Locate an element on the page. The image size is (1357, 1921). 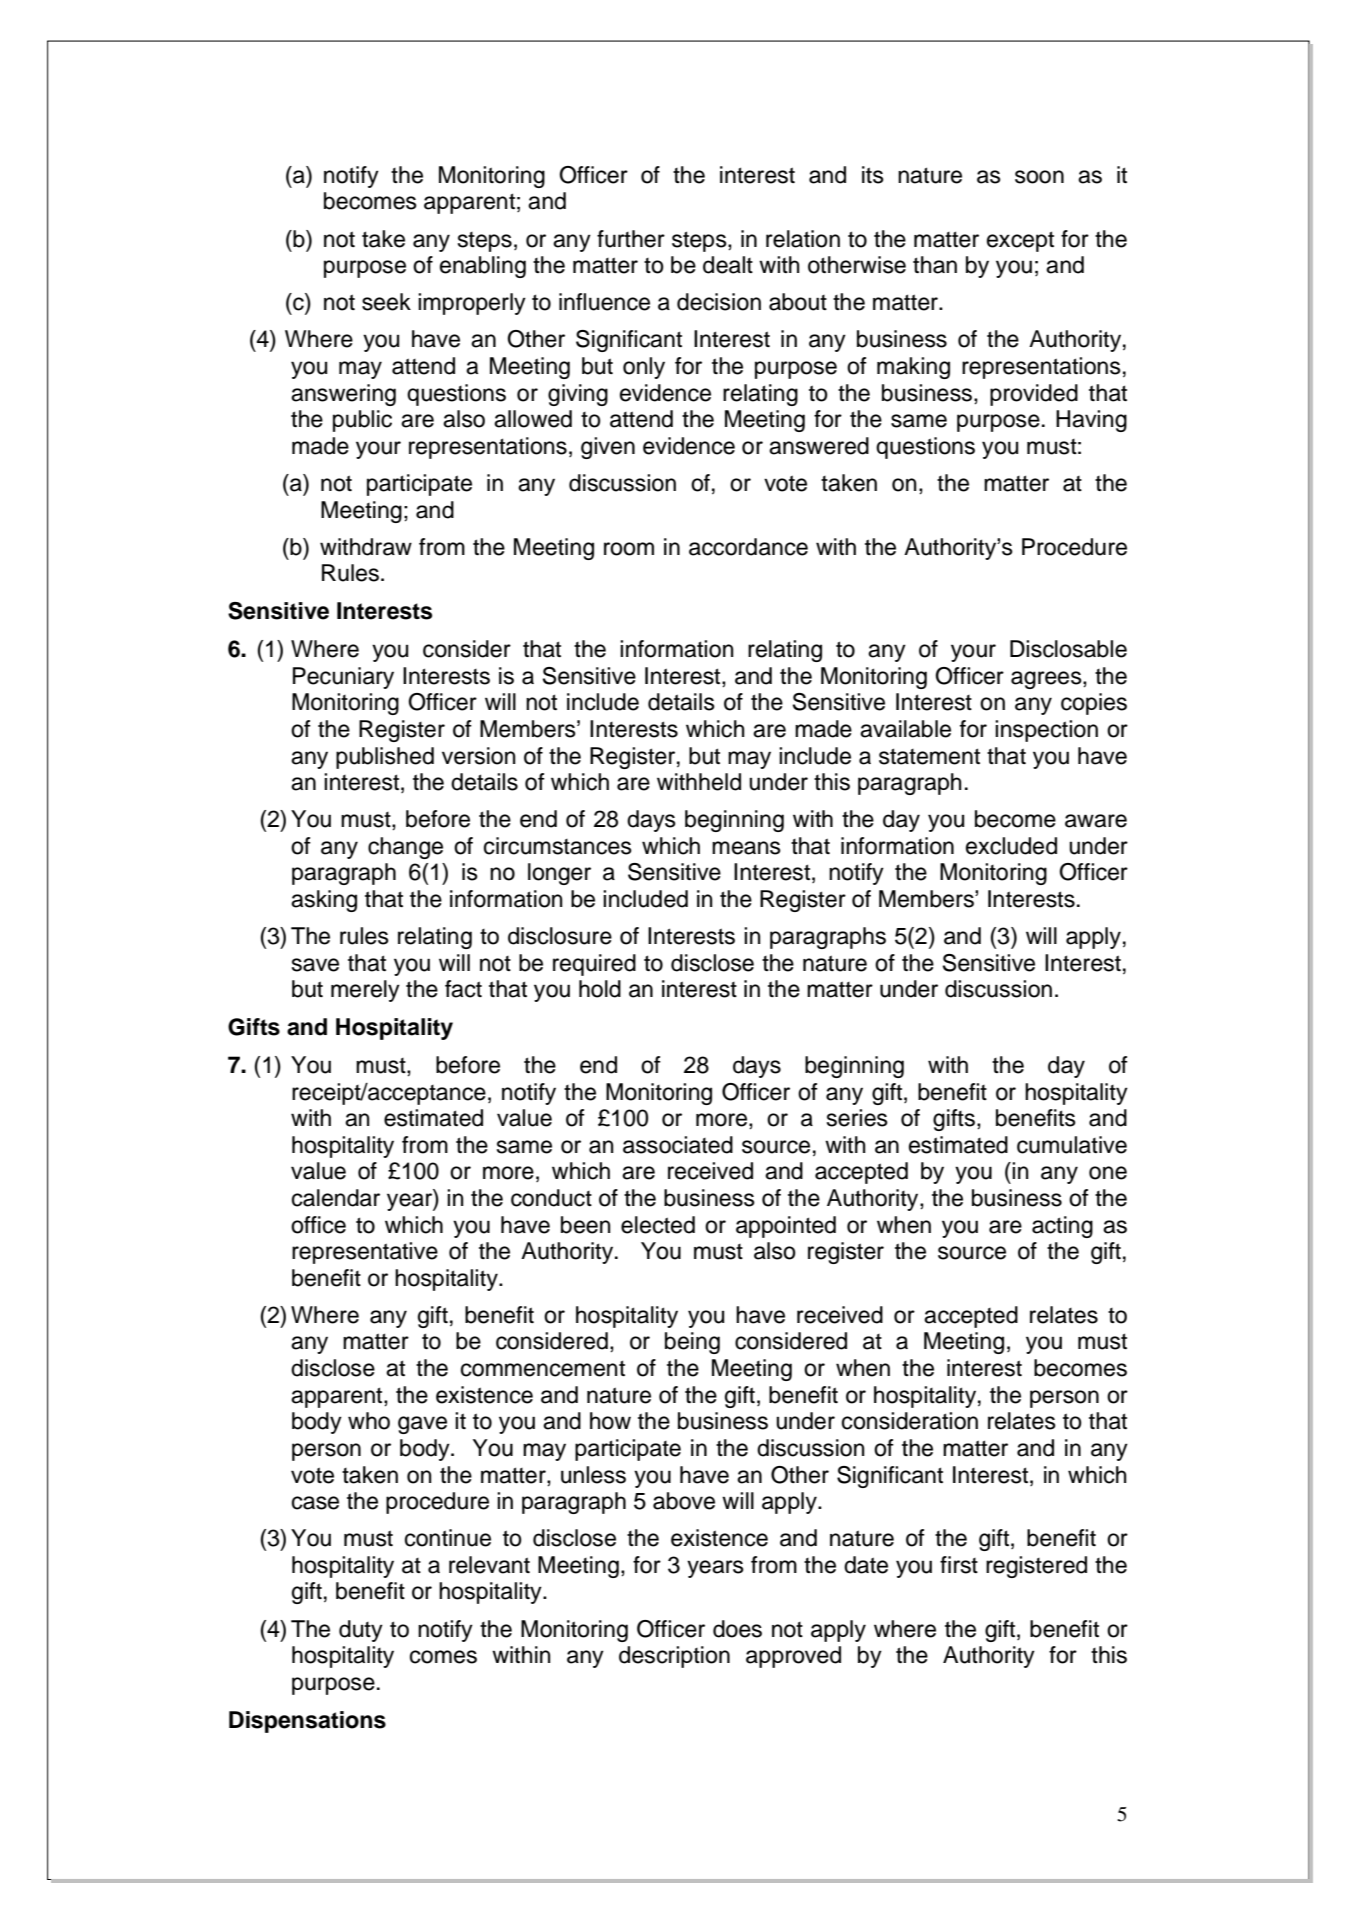
duty is located at coordinates (361, 1631).
